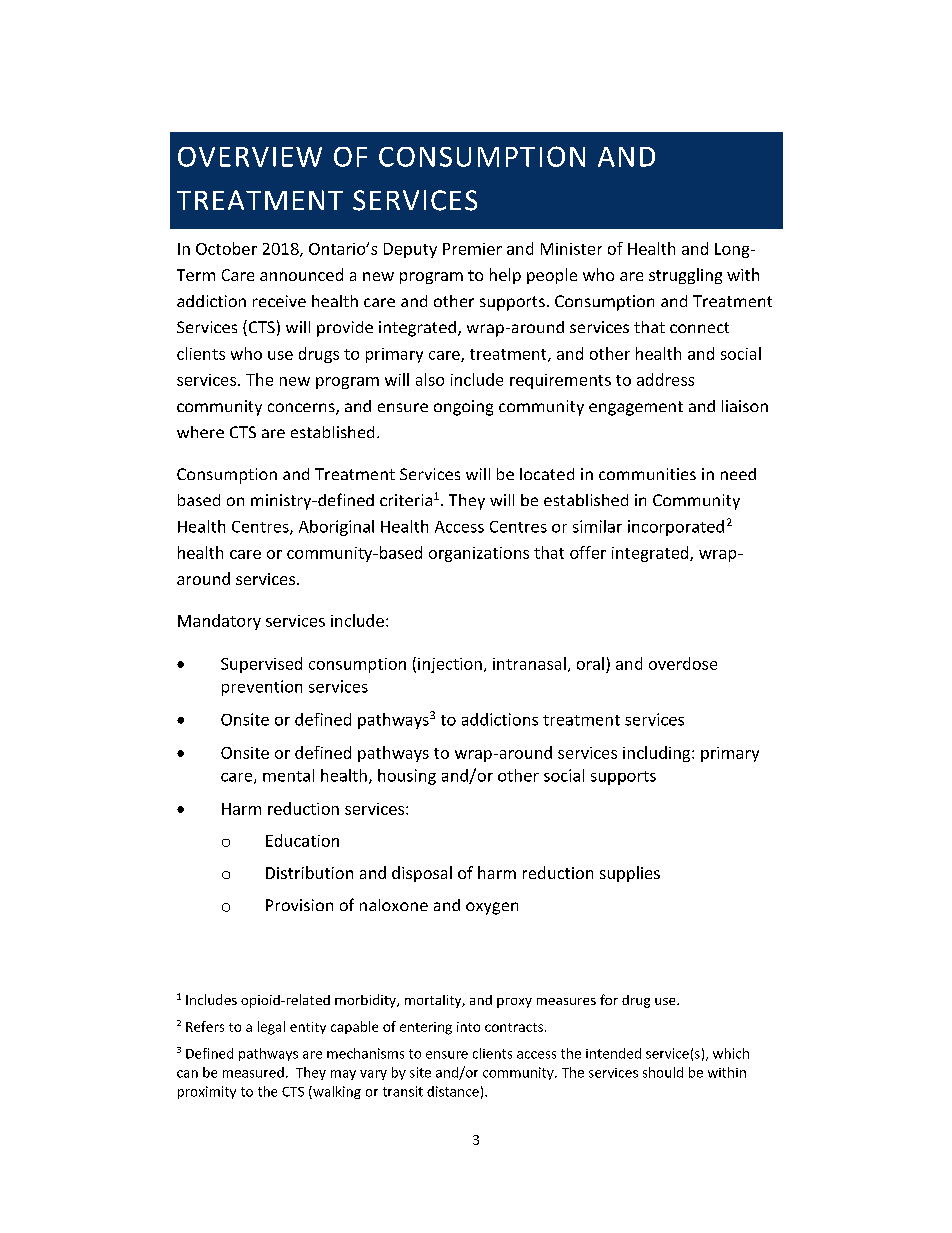 This document has height=1233, width=952. Describe the element at coordinates (472, 249) in the document. I see `Premier` at that location.
